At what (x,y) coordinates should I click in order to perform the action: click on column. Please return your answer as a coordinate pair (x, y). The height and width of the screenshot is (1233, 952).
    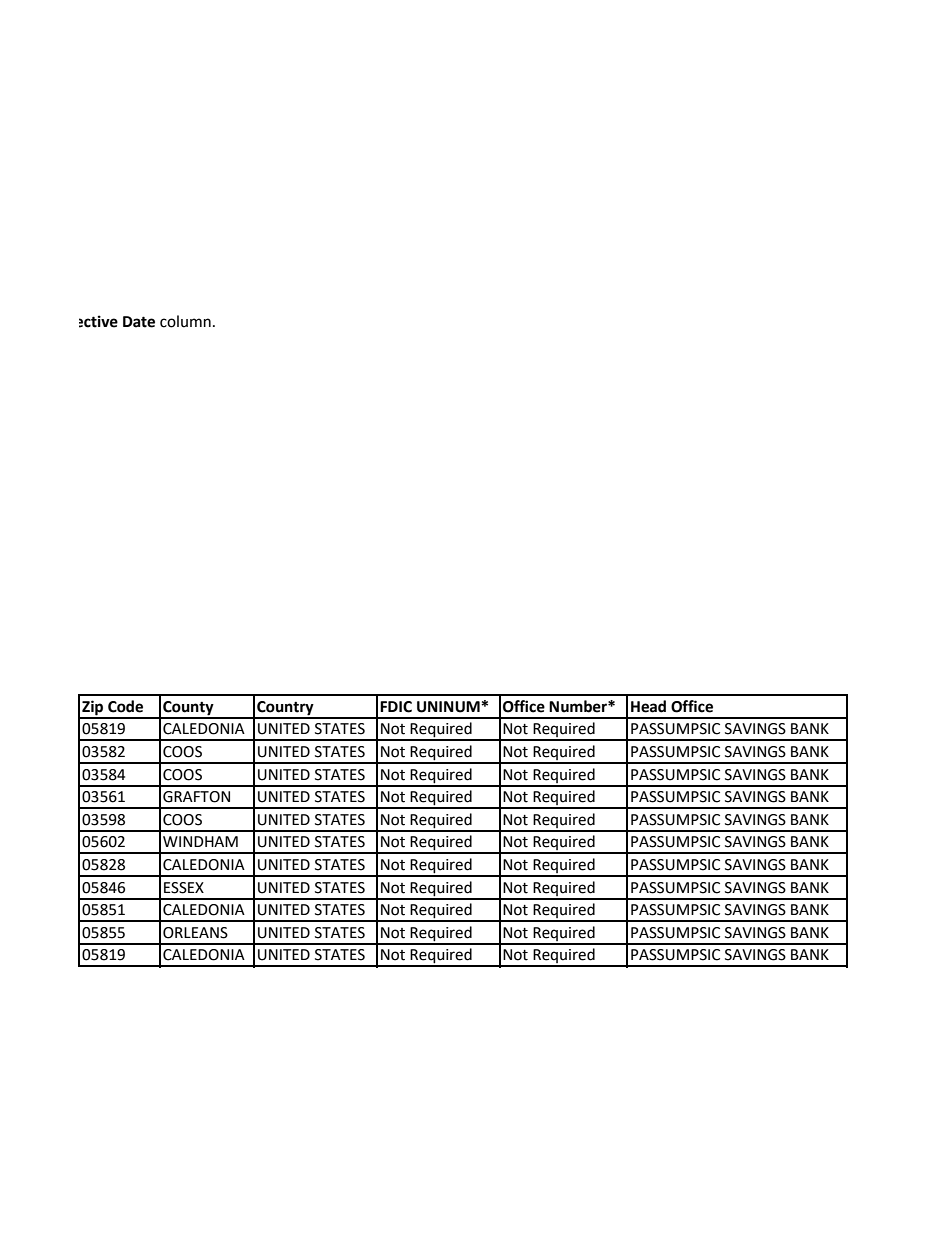
    Looking at the image, I should click on (185, 321).
